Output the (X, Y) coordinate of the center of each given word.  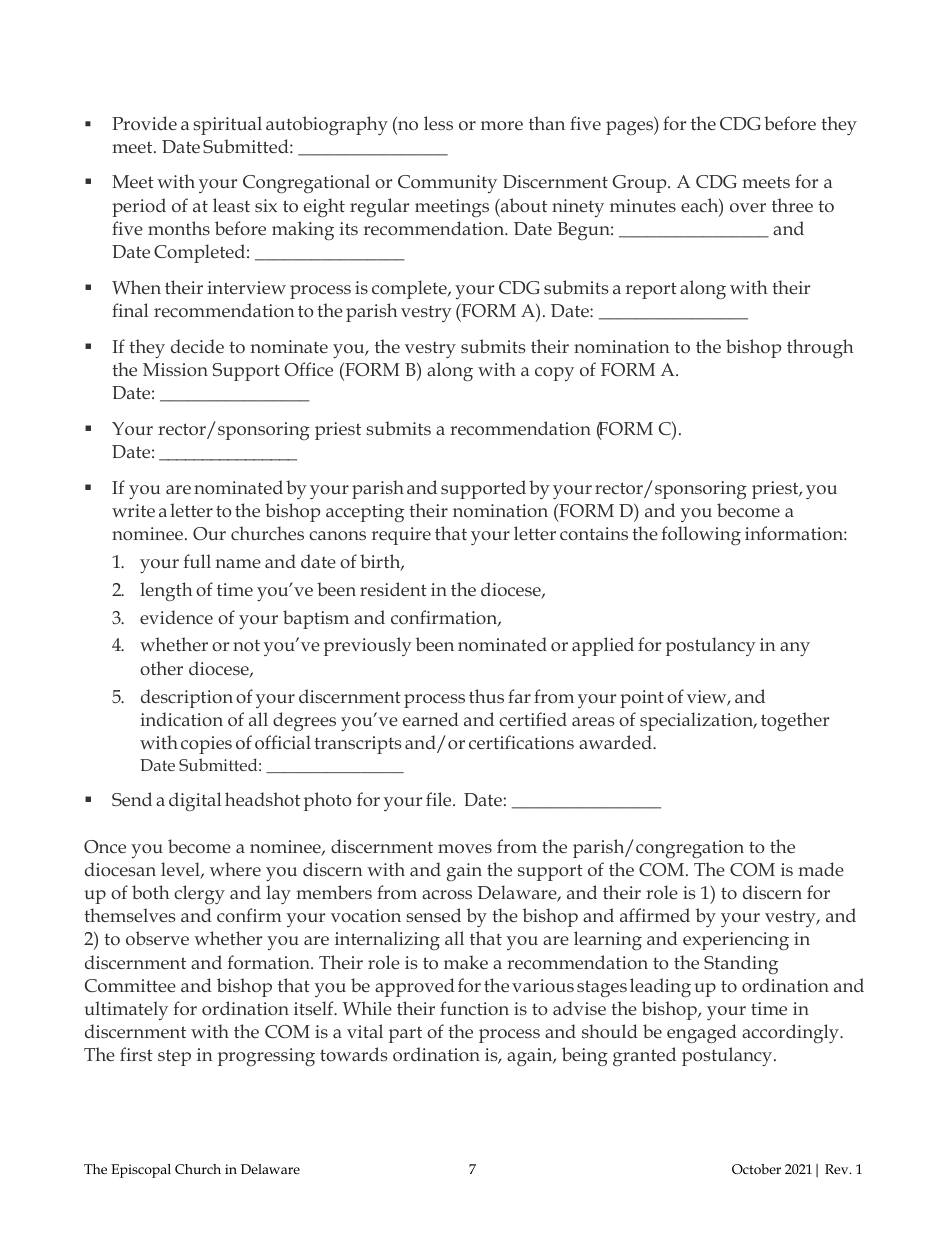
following (701, 535)
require (401, 536)
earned (431, 719)
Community (447, 184)
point (642, 699)
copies (206, 745)
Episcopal (141, 1171)
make (466, 962)
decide (197, 346)
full (197, 561)
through (820, 348)
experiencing (736, 941)
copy (554, 374)
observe (157, 938)
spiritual (227, 125)
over (748, 207)
